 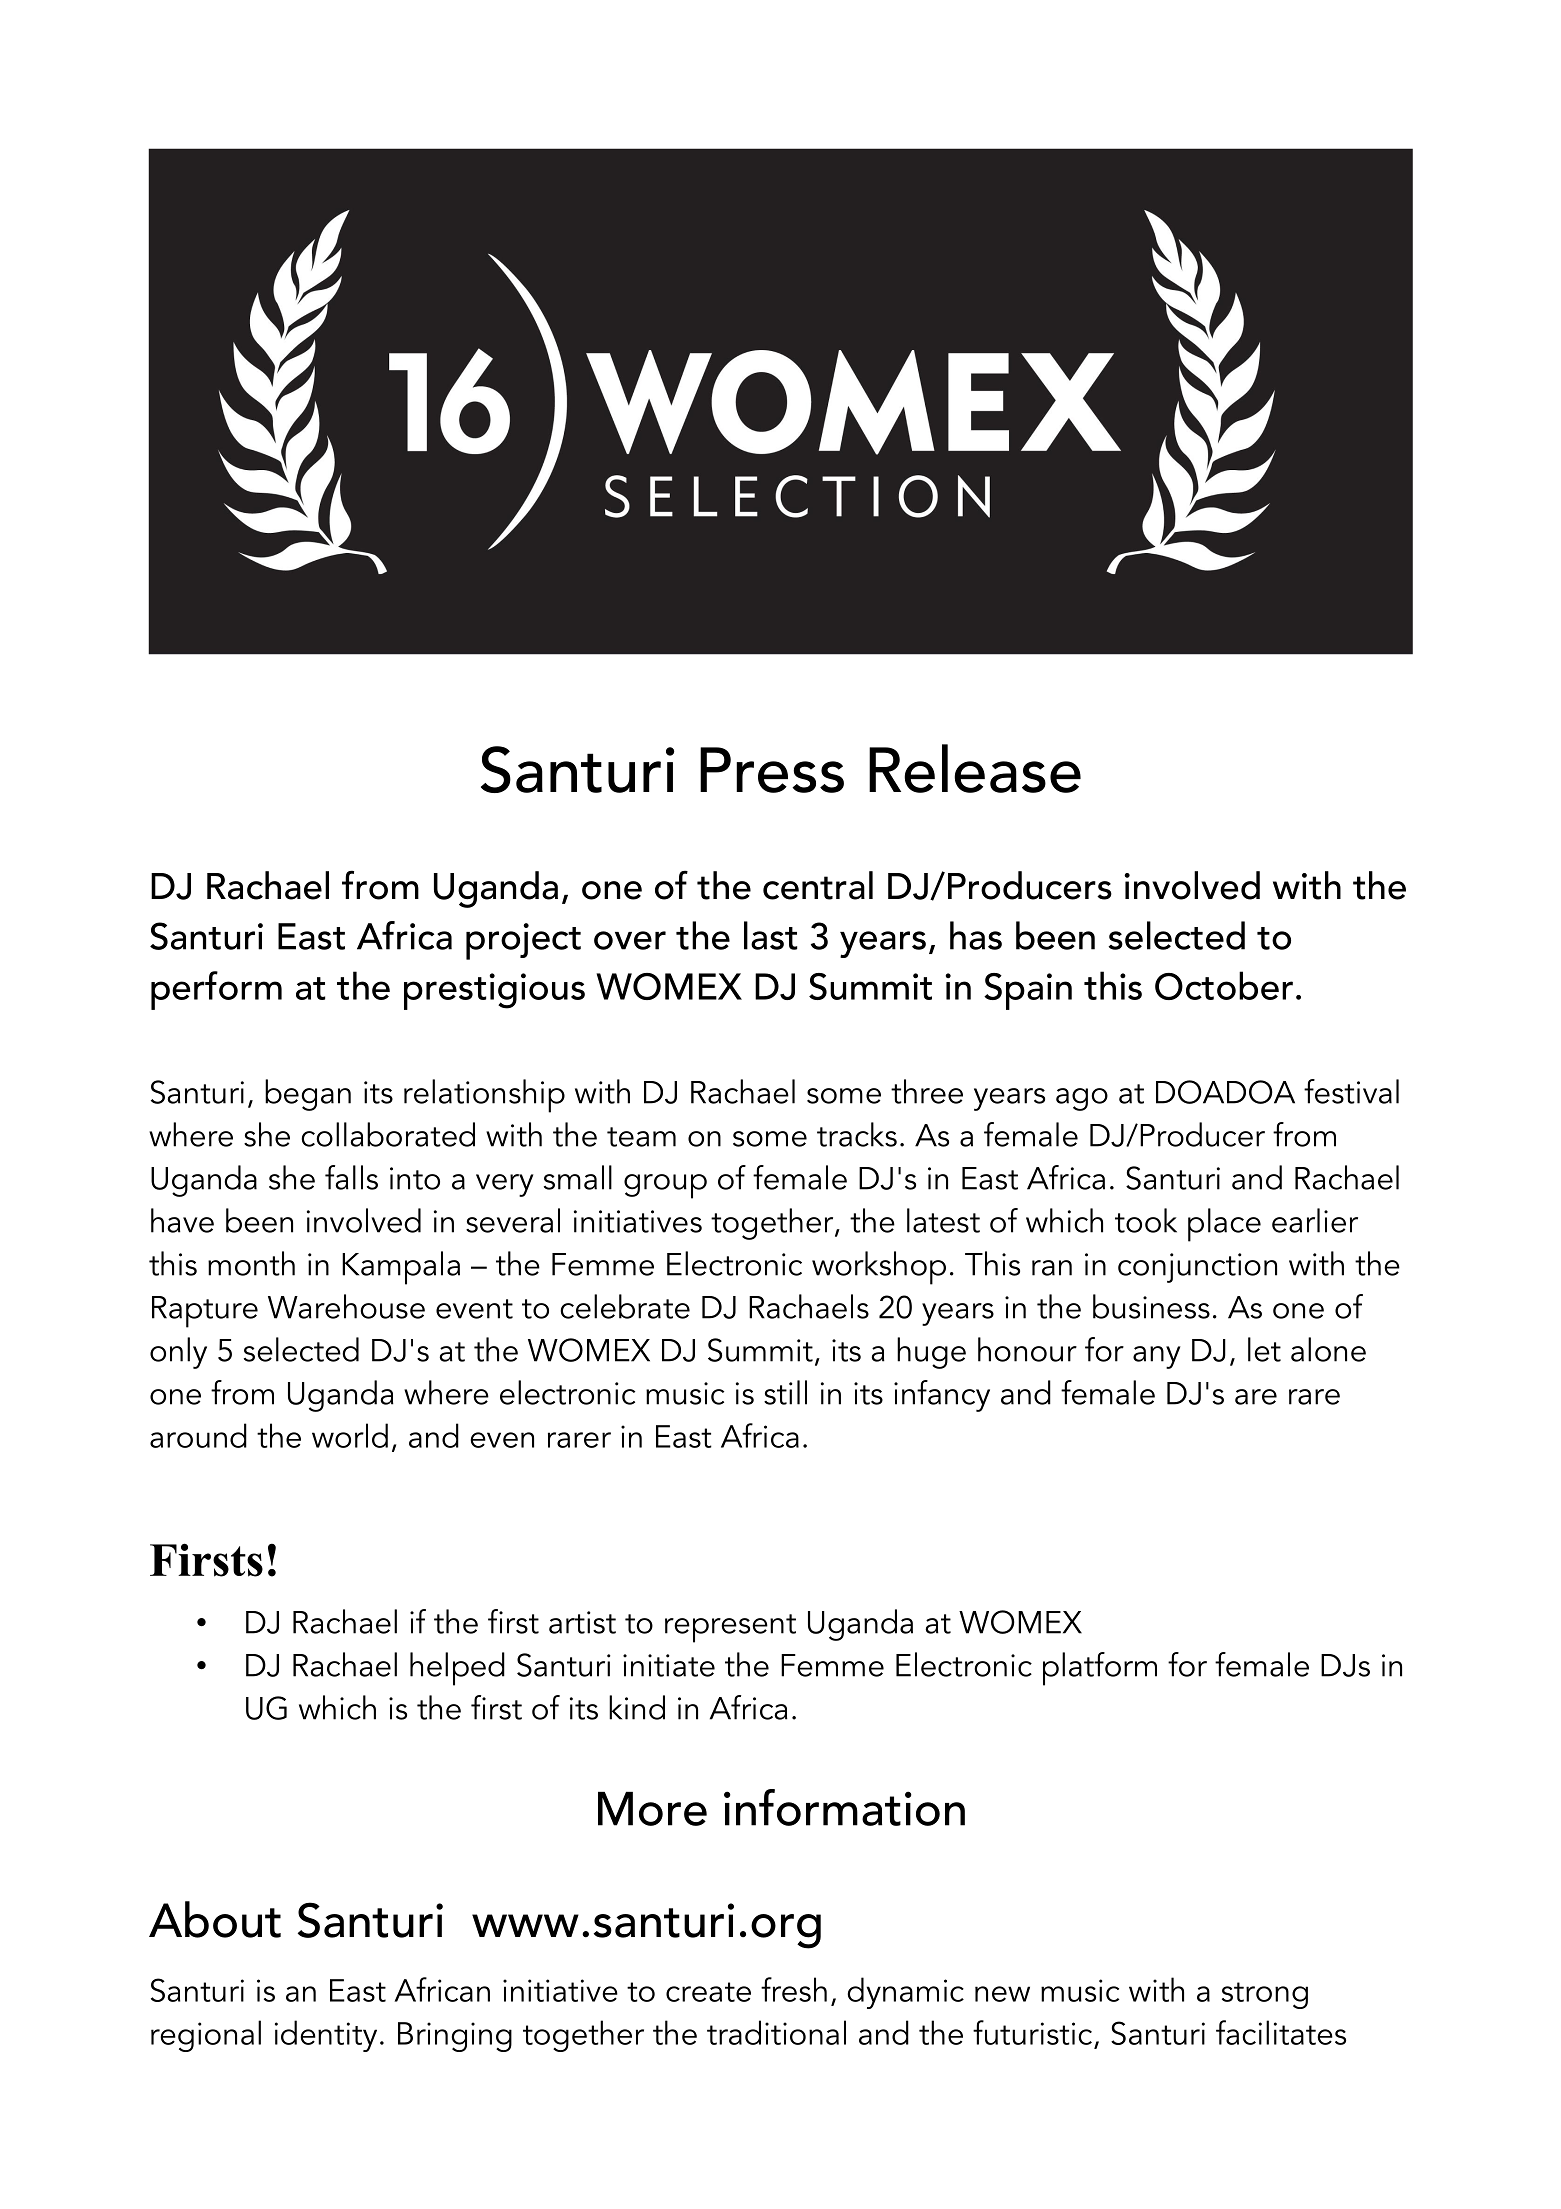 What do you see at coordinates (772, 770) in the screenshot?
I see `Press` at bounding box center [772, 770].
